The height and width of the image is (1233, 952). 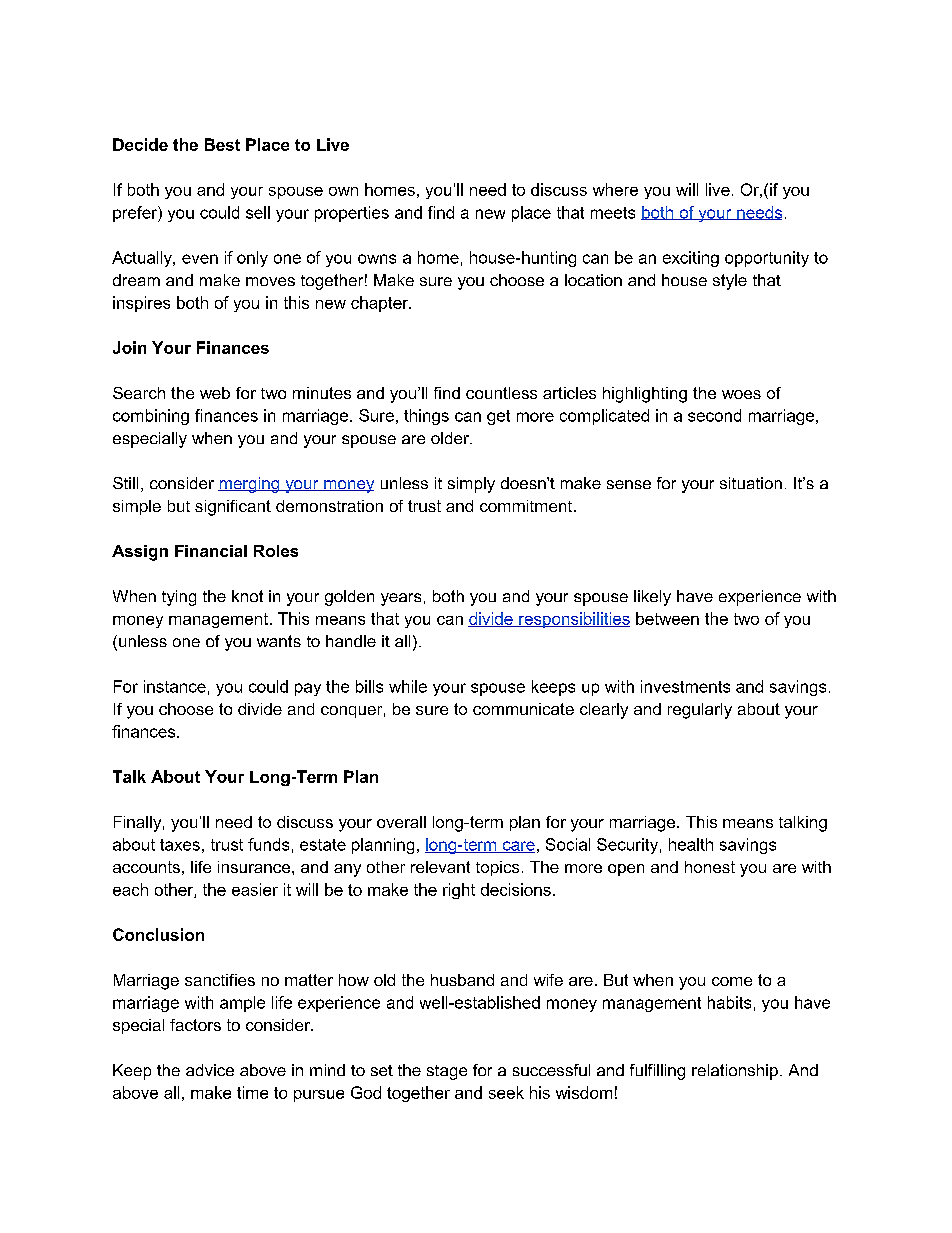 What do you see at coordinates (751, 483) in the image?
I see `situation` at bounding box center [751, 483].
